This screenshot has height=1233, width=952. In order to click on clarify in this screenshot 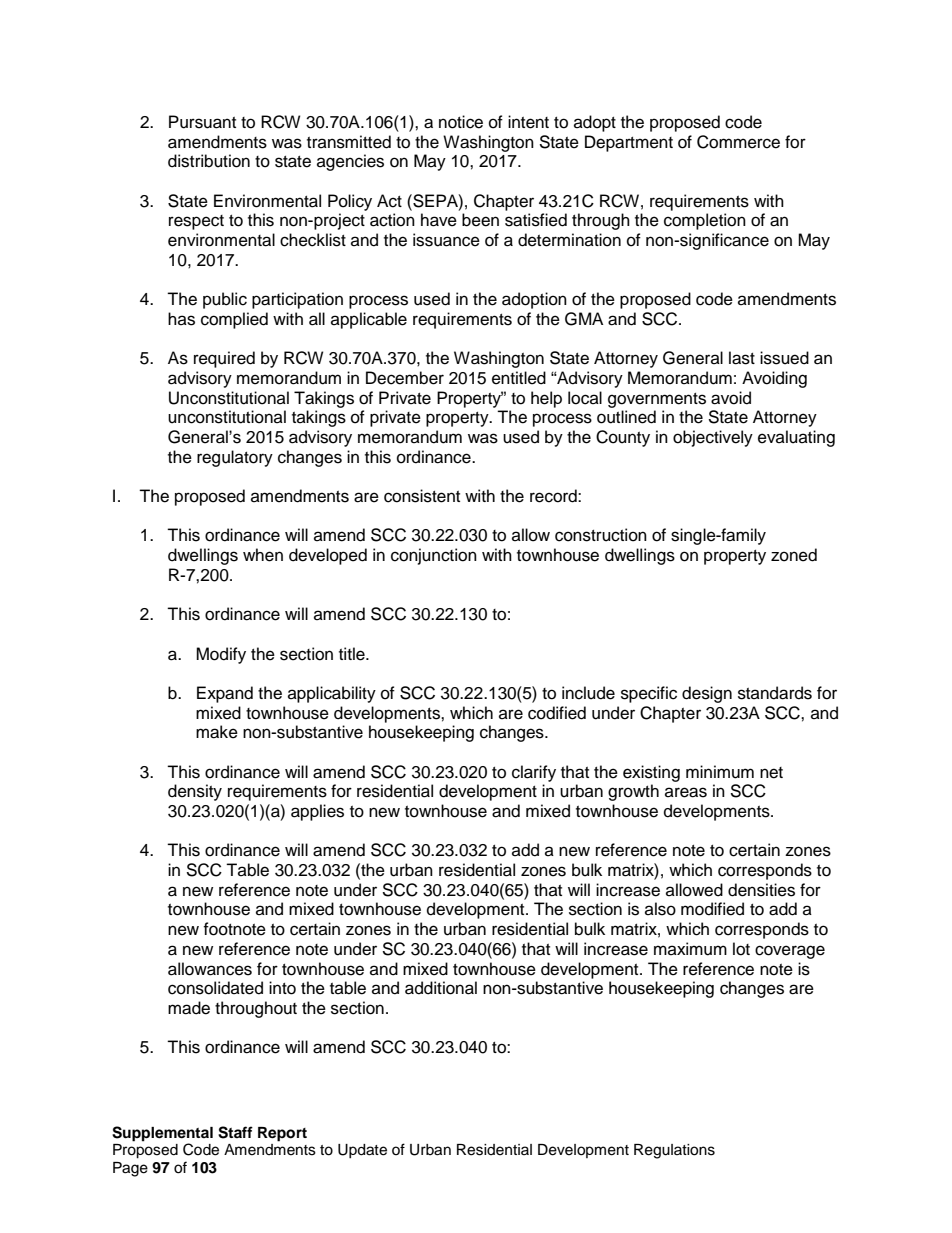, I will do `click(534, 773)`.
